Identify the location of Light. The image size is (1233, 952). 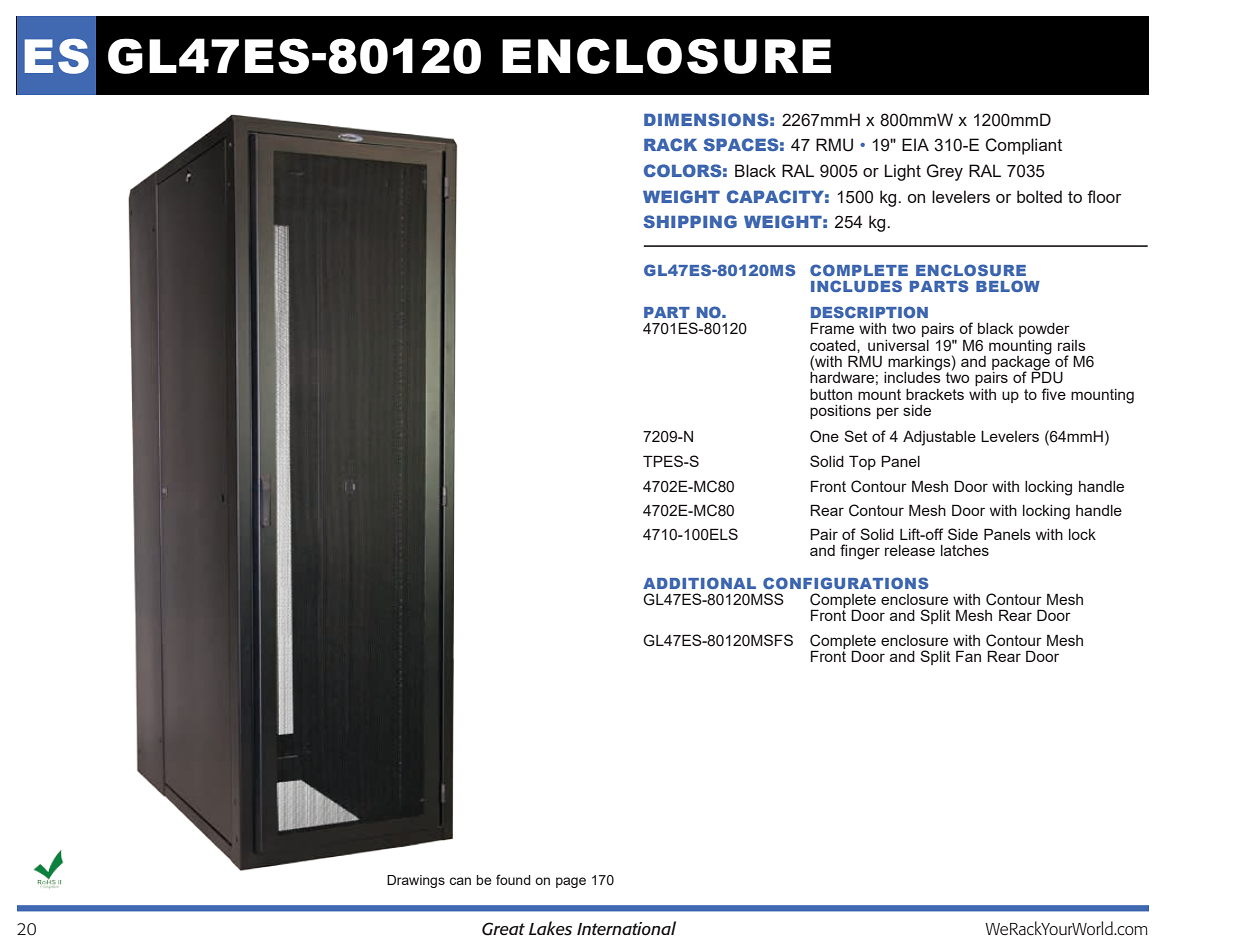
(903, 172).
